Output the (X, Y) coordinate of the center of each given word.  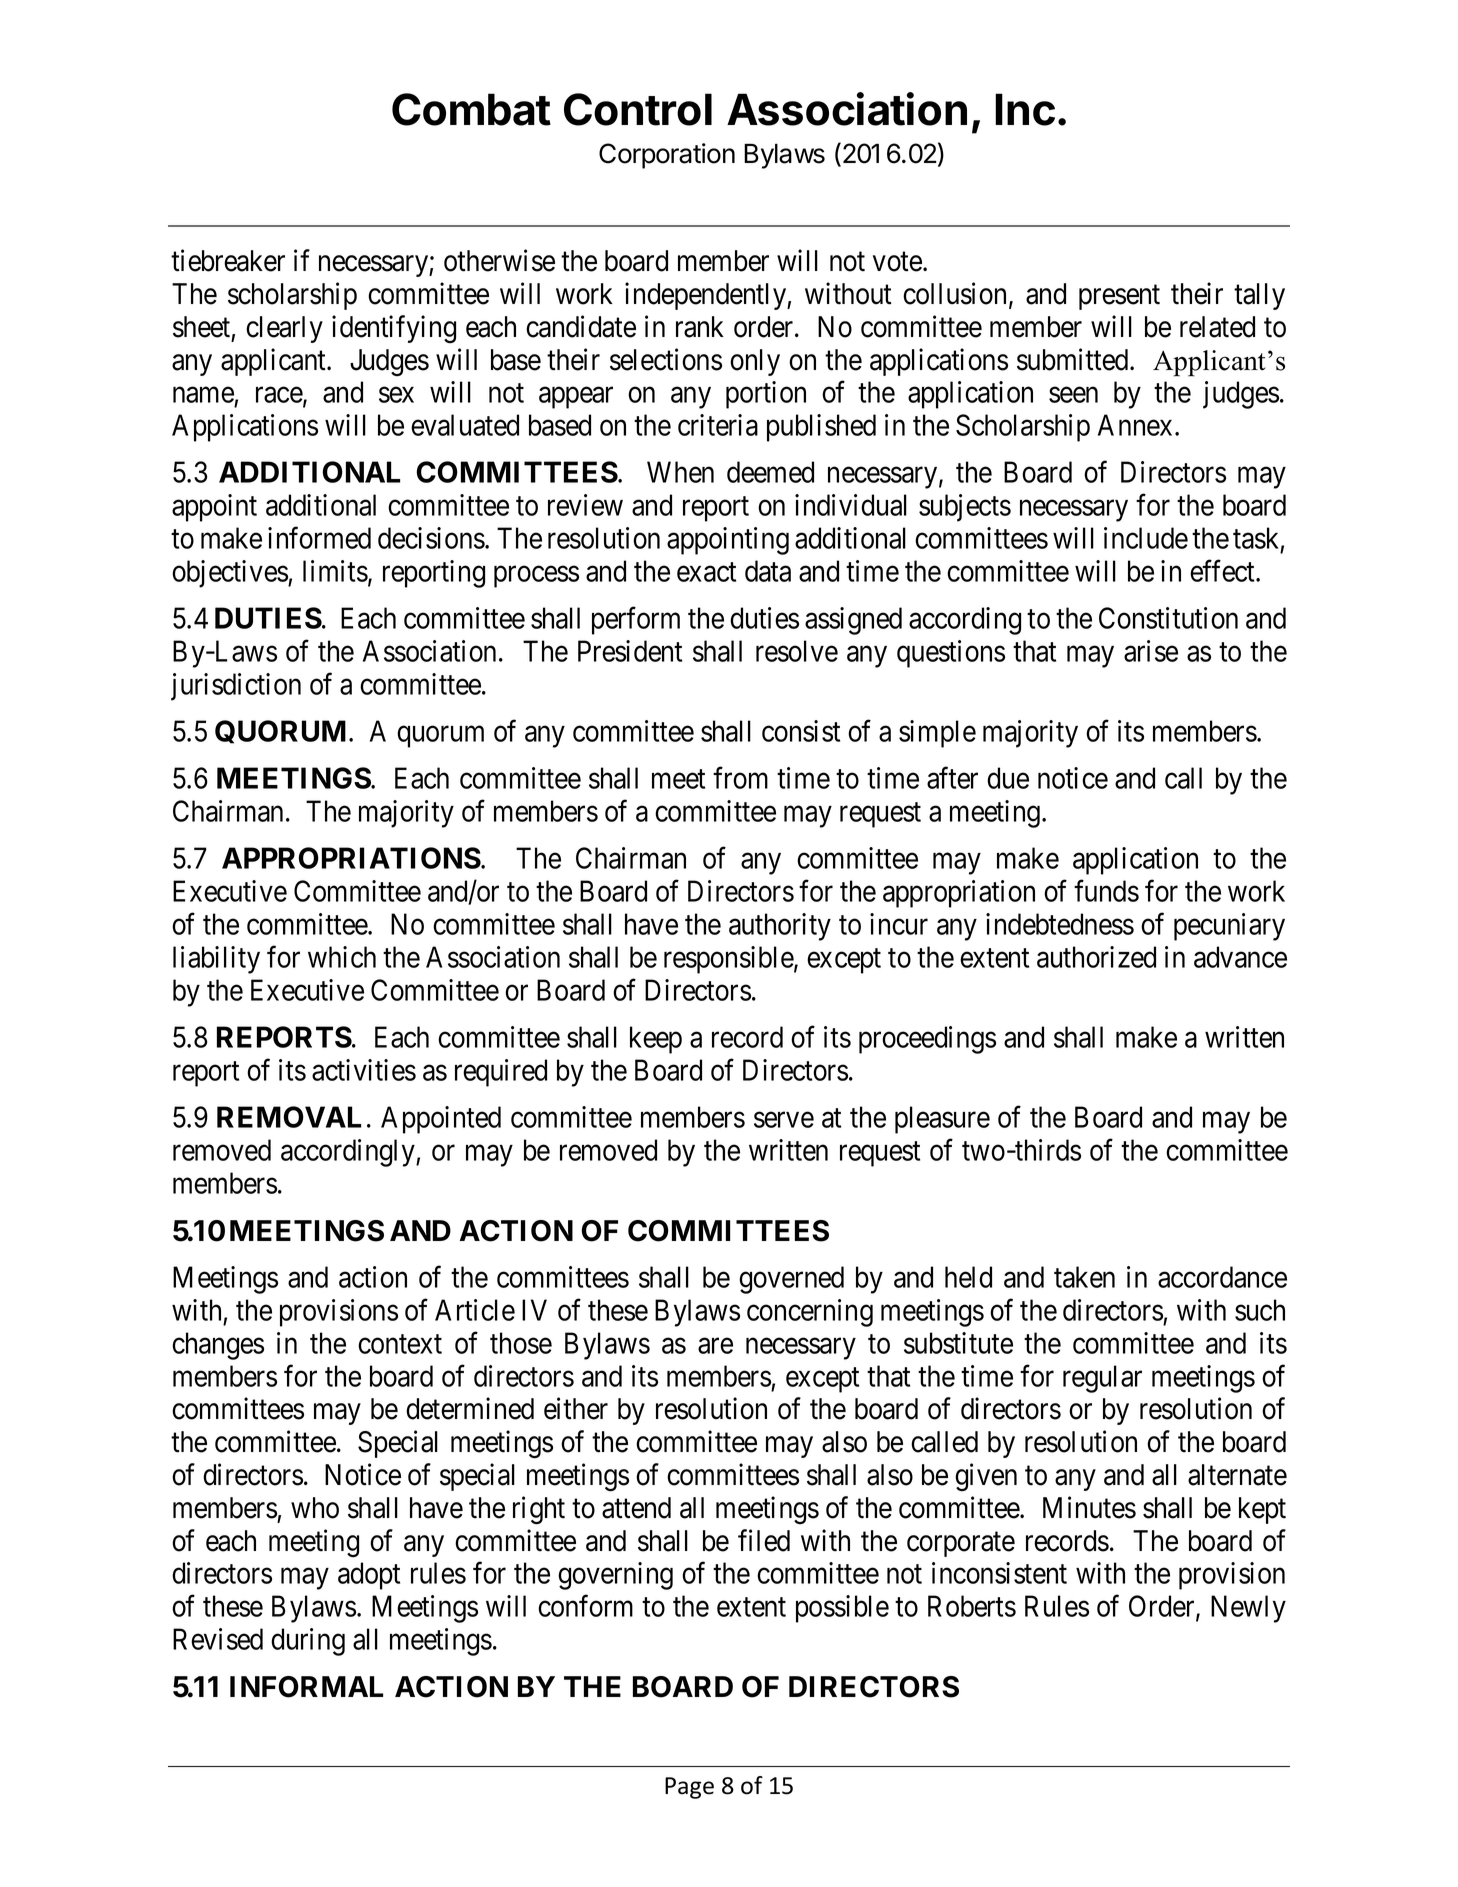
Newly (1248, 1609)
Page (689, 1788)
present (1119, 297)
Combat (471, 109)
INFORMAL (306, 1687)
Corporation (667, 156)
